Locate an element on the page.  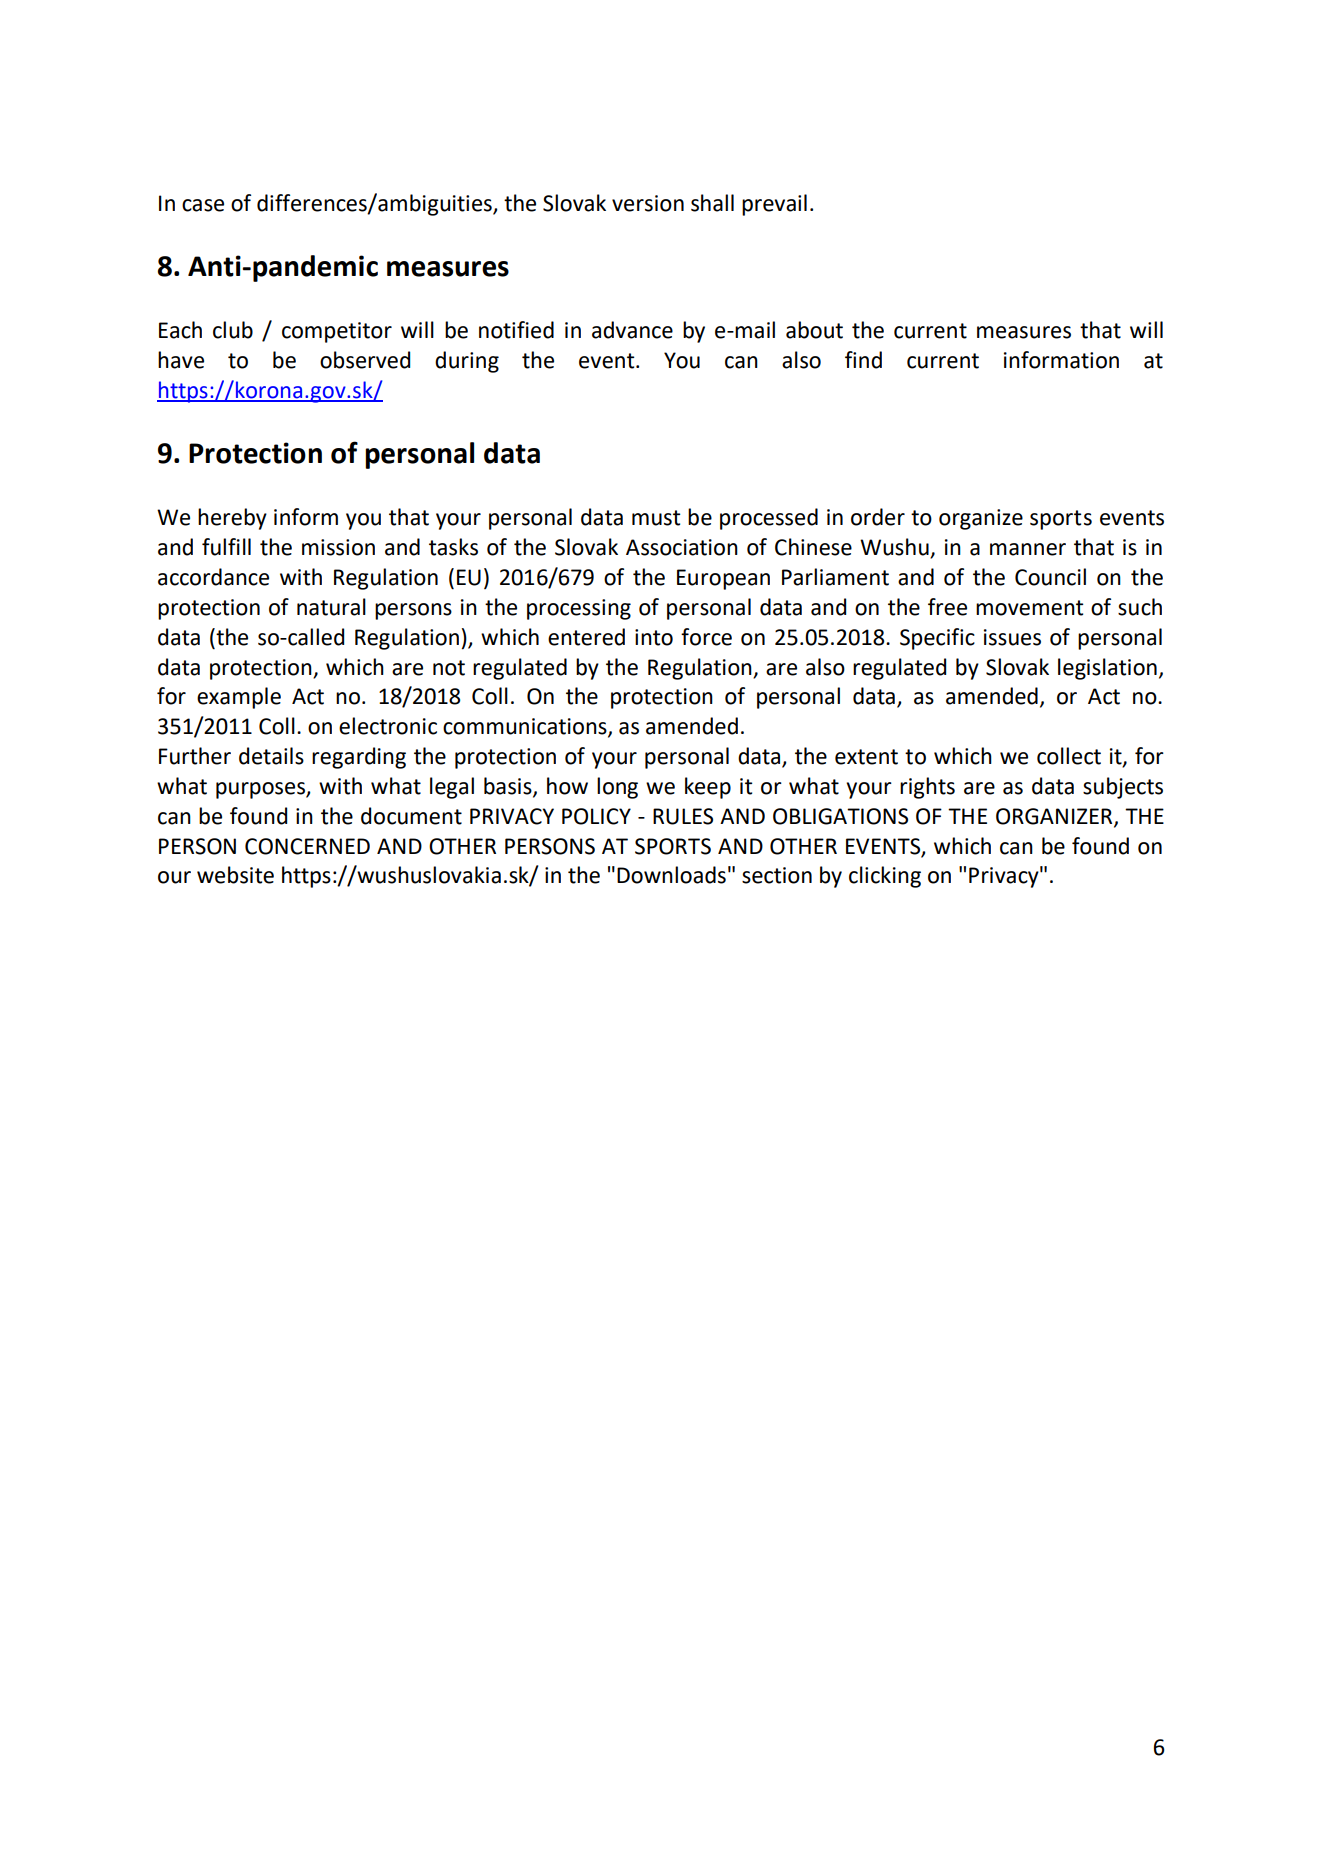
Downloads is located at coordinates (671, 875).
